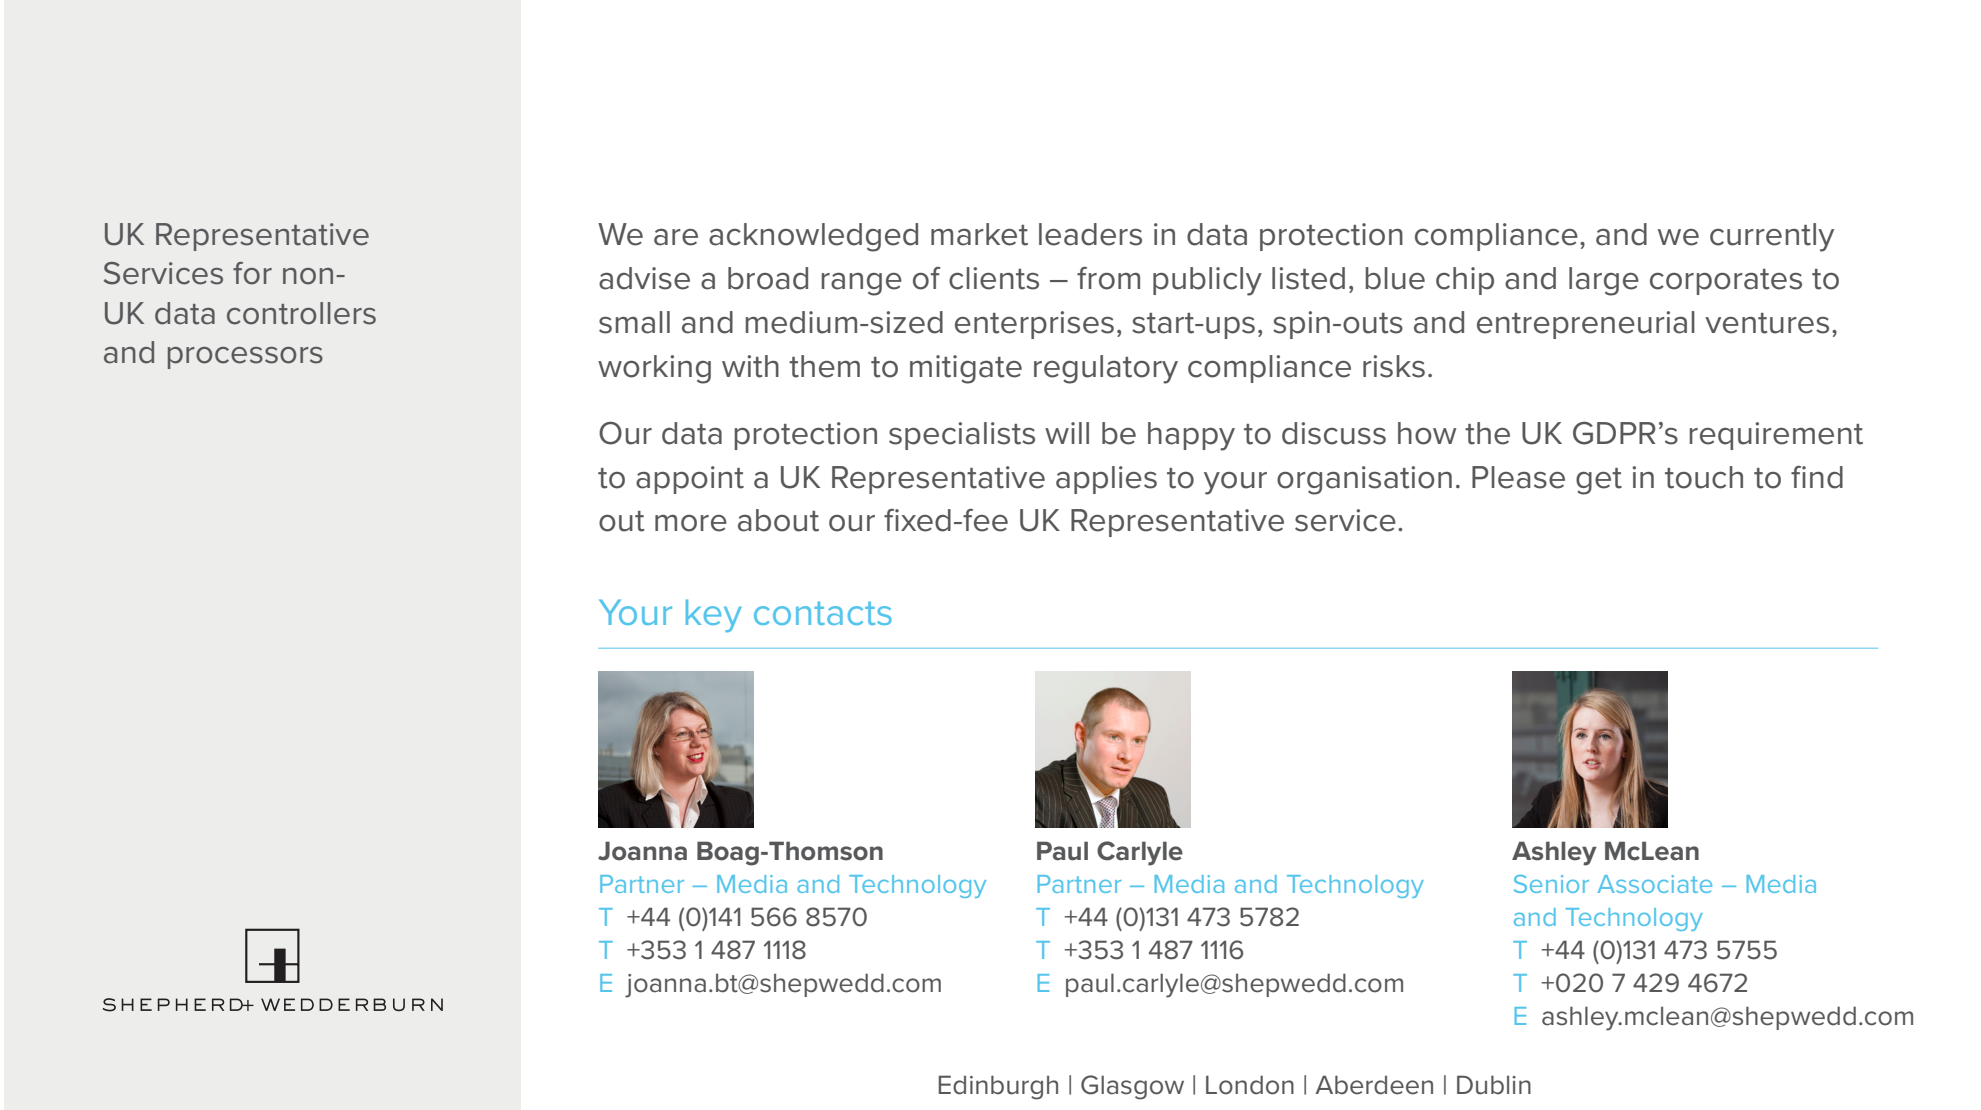 This document has height=1110, width=1981. I want to click on Senior, so click(1551, 884).
